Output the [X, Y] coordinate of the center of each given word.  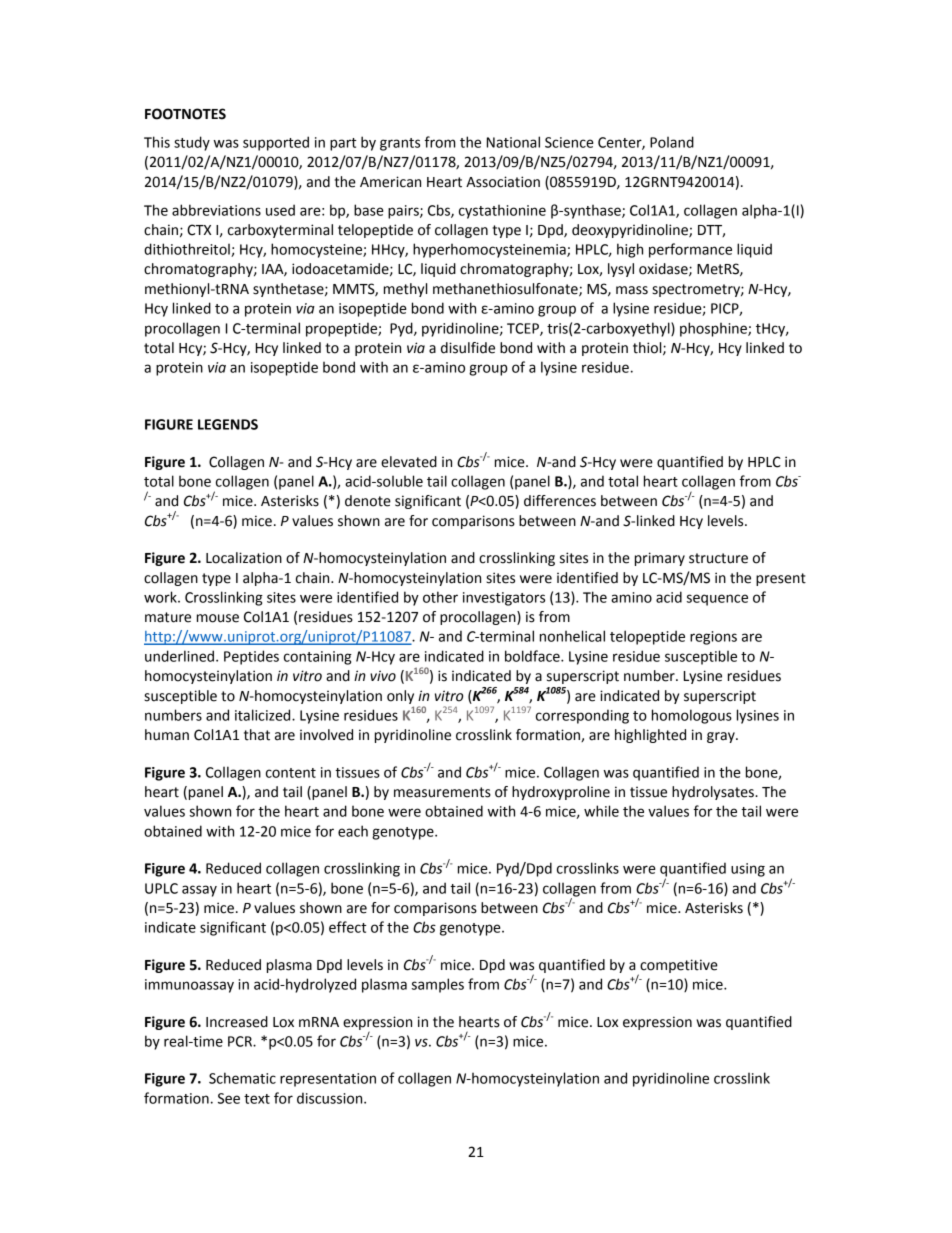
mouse [218, 618]
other [440, 597]
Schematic [242, 1078]
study [192, 143]
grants [400, 144]
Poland [672, 142]
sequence [717, 600]
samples [438, 985]
